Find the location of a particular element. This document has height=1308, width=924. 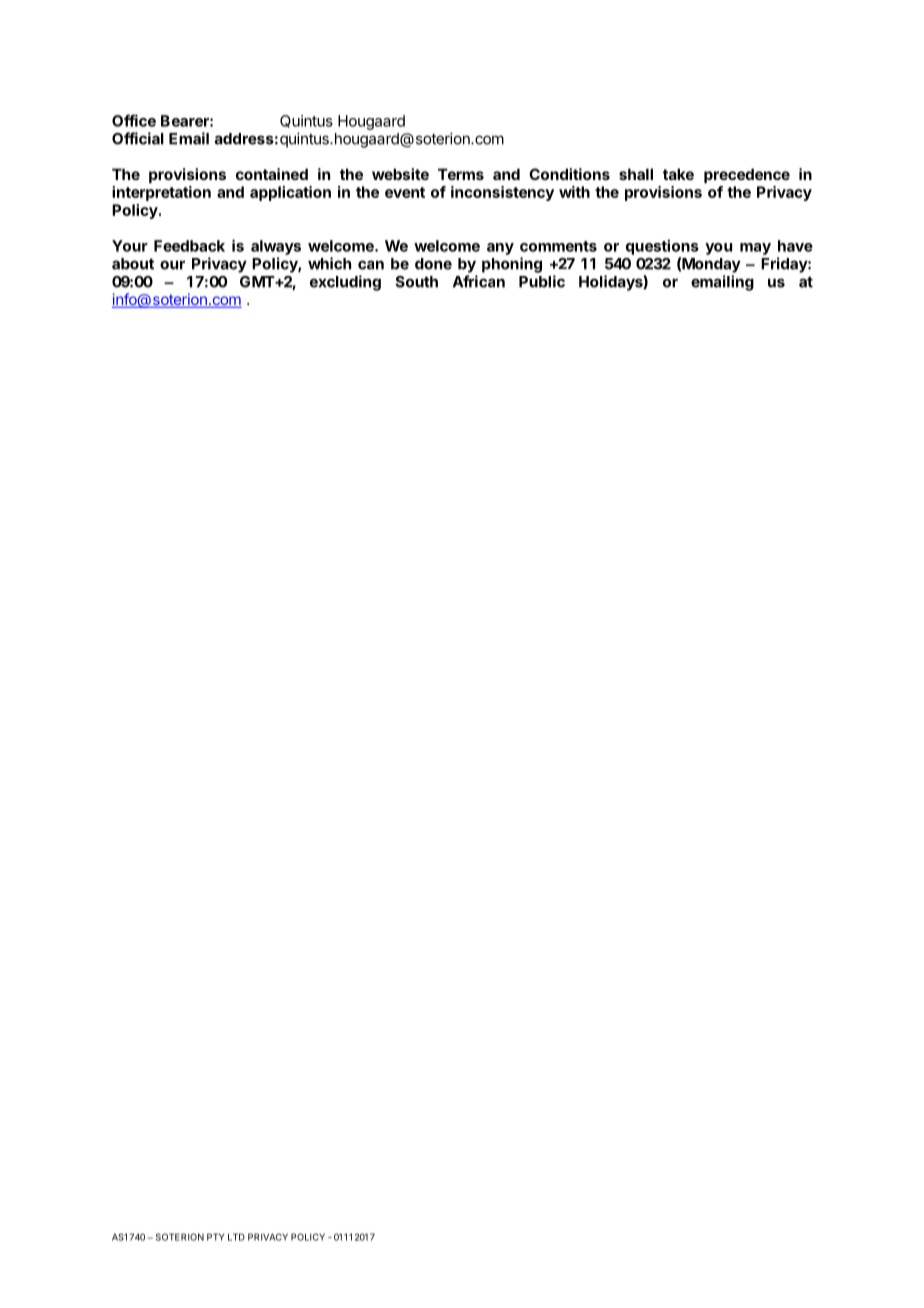

Public is located at coordinates (542, 281).
